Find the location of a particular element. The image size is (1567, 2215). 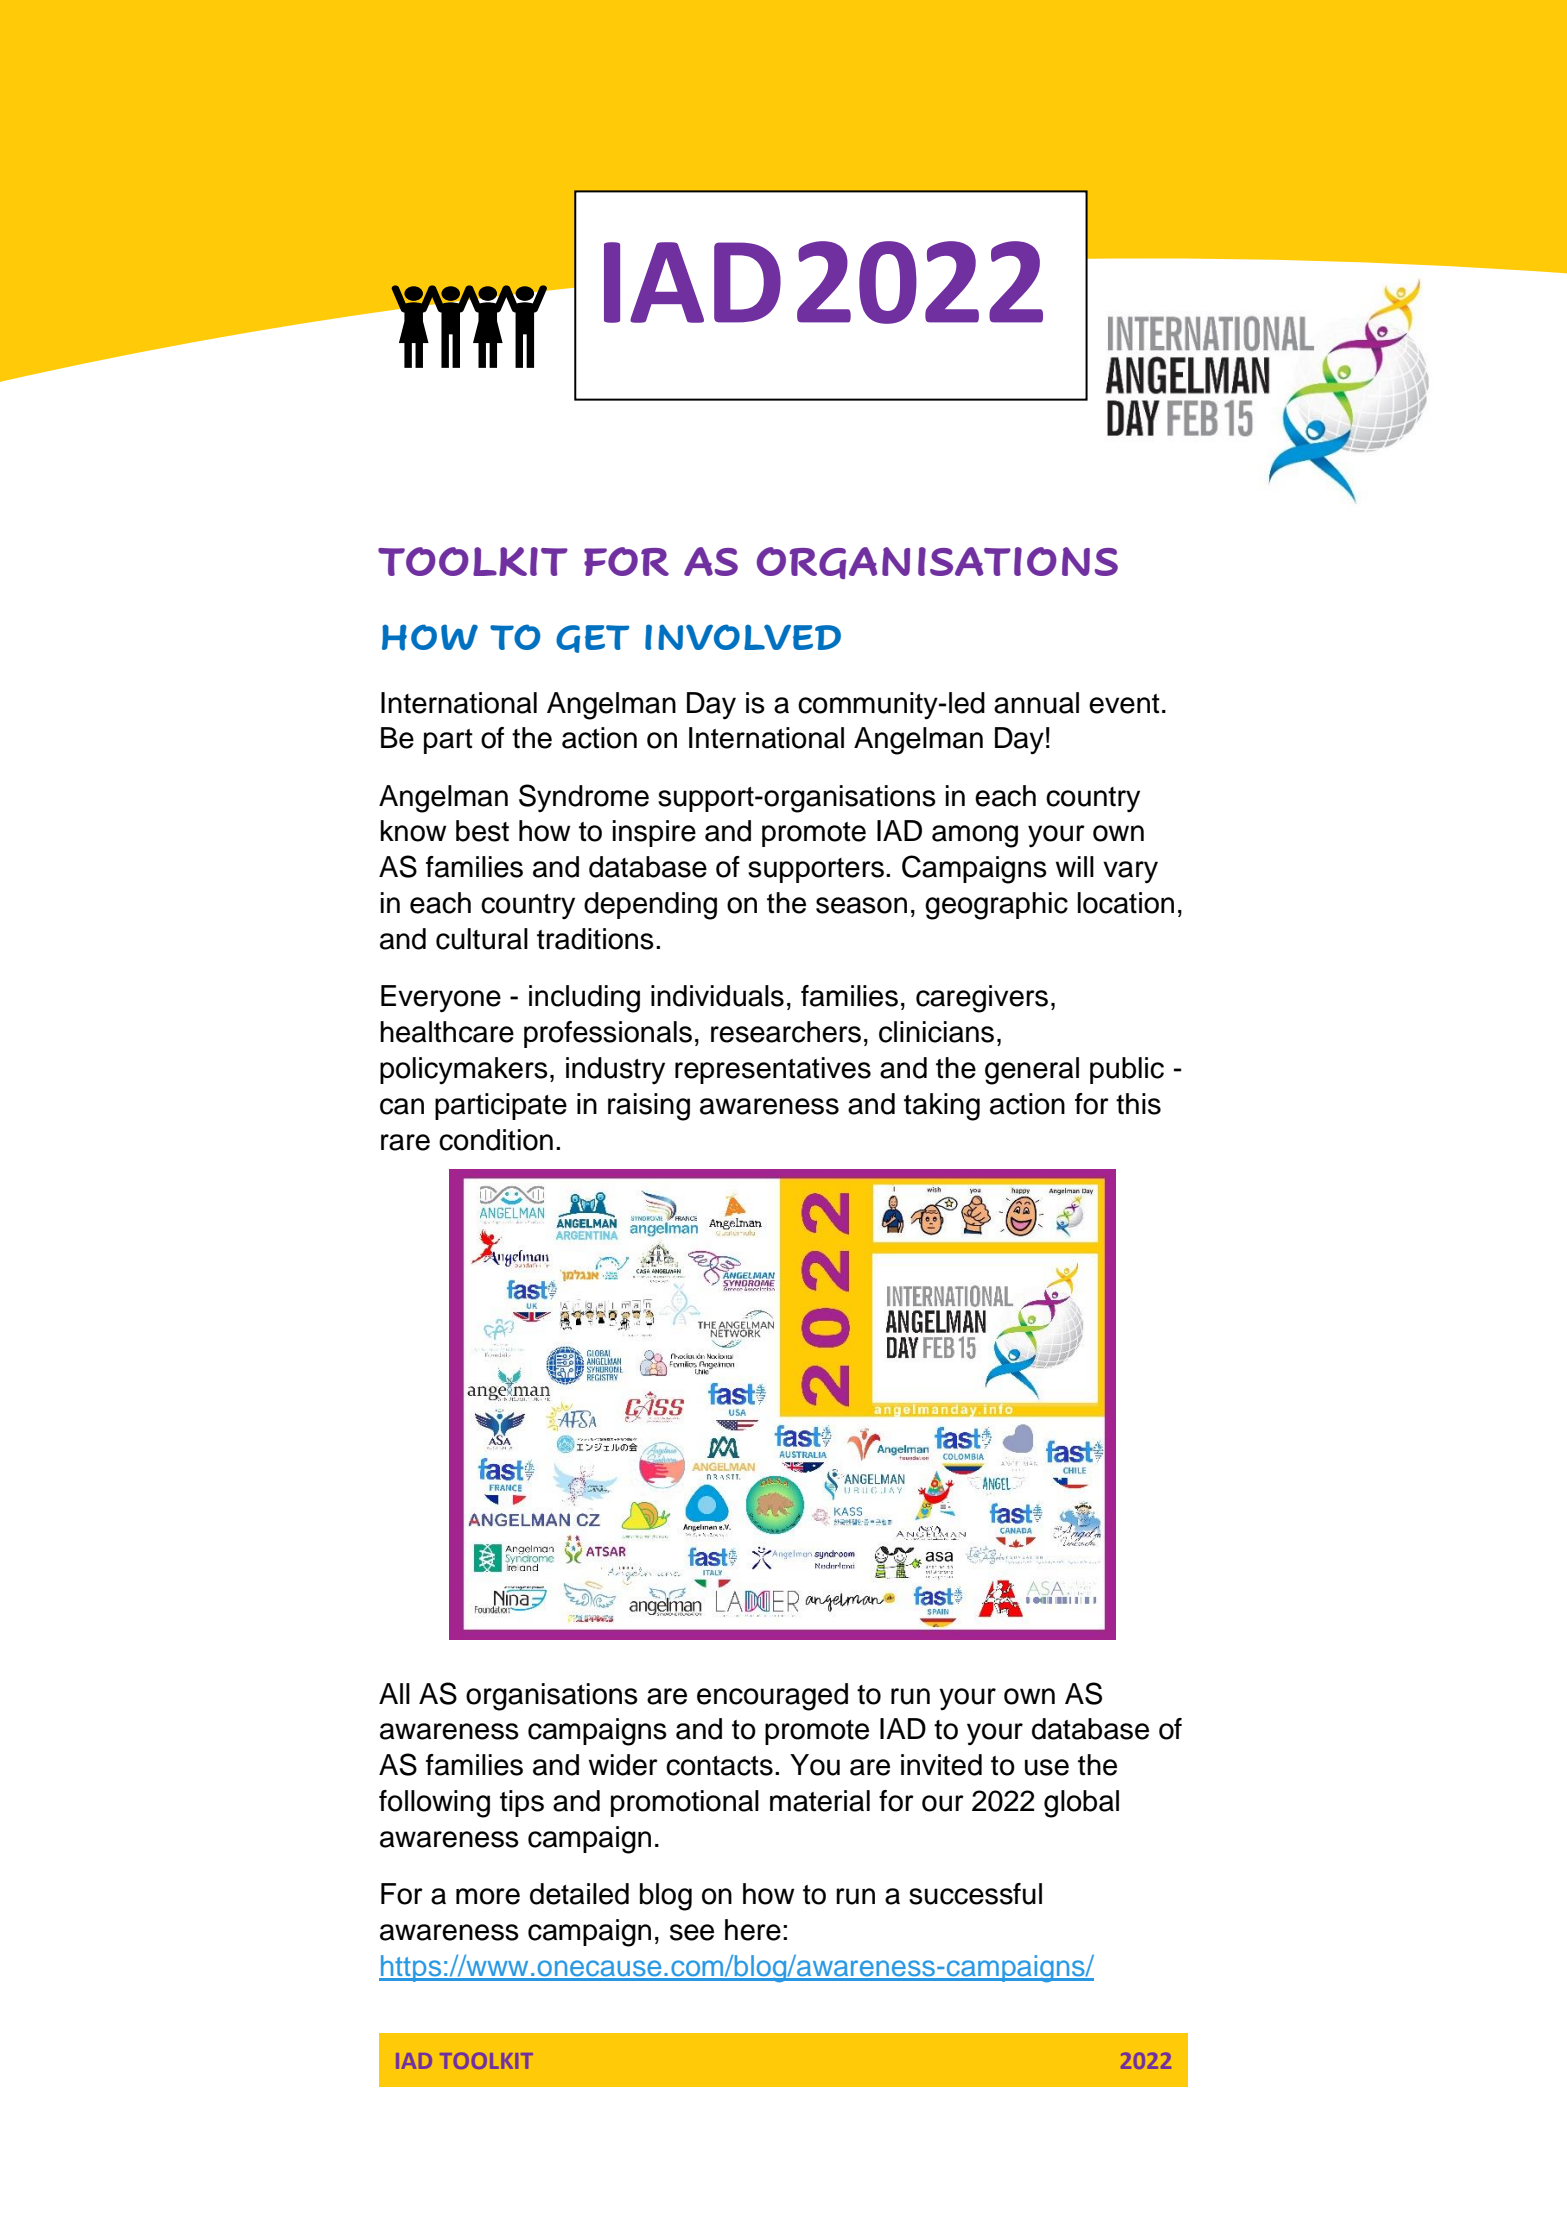

successful is located at coordinates (975, 1894).
